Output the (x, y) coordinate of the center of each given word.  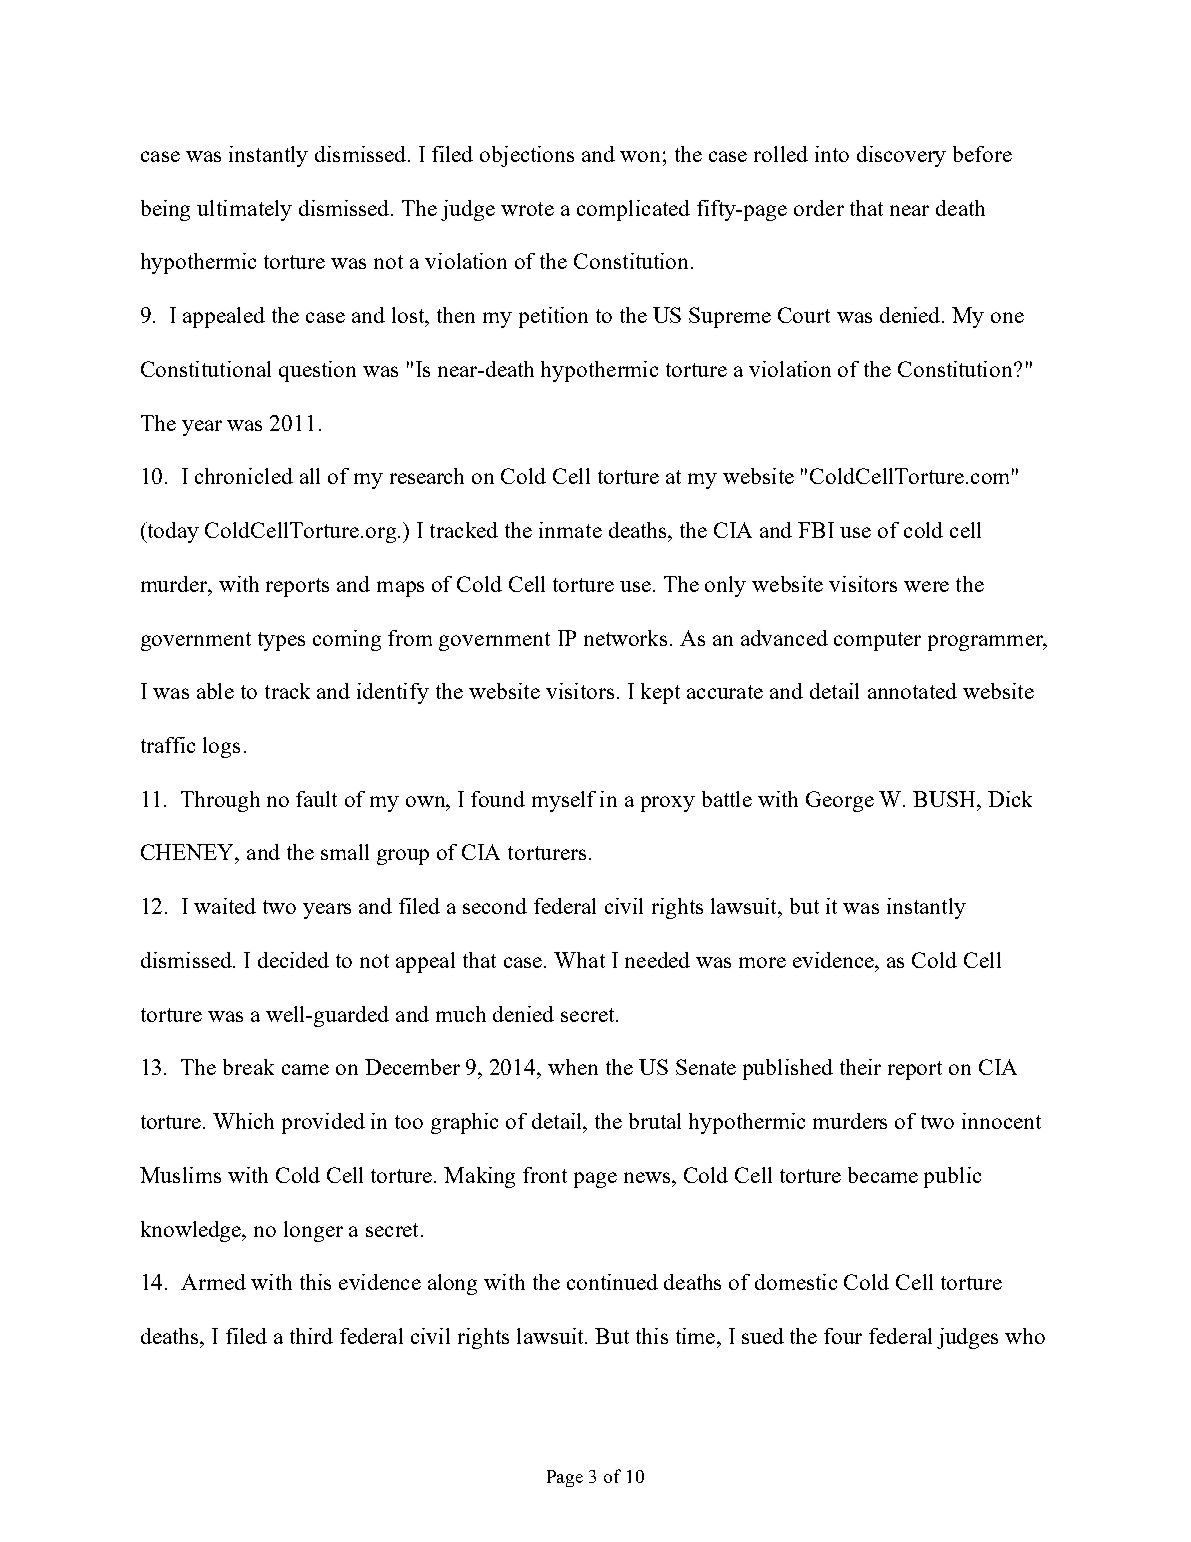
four (843, 1336)
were (926, 586)
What (579, 960)
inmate (570, 530)
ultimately (244, 210)
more (762, 962)
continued (612, 1282)
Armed (213, 1282)
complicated (633, 210)
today (172, 532)
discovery (901, 156)
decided (293, 960)
